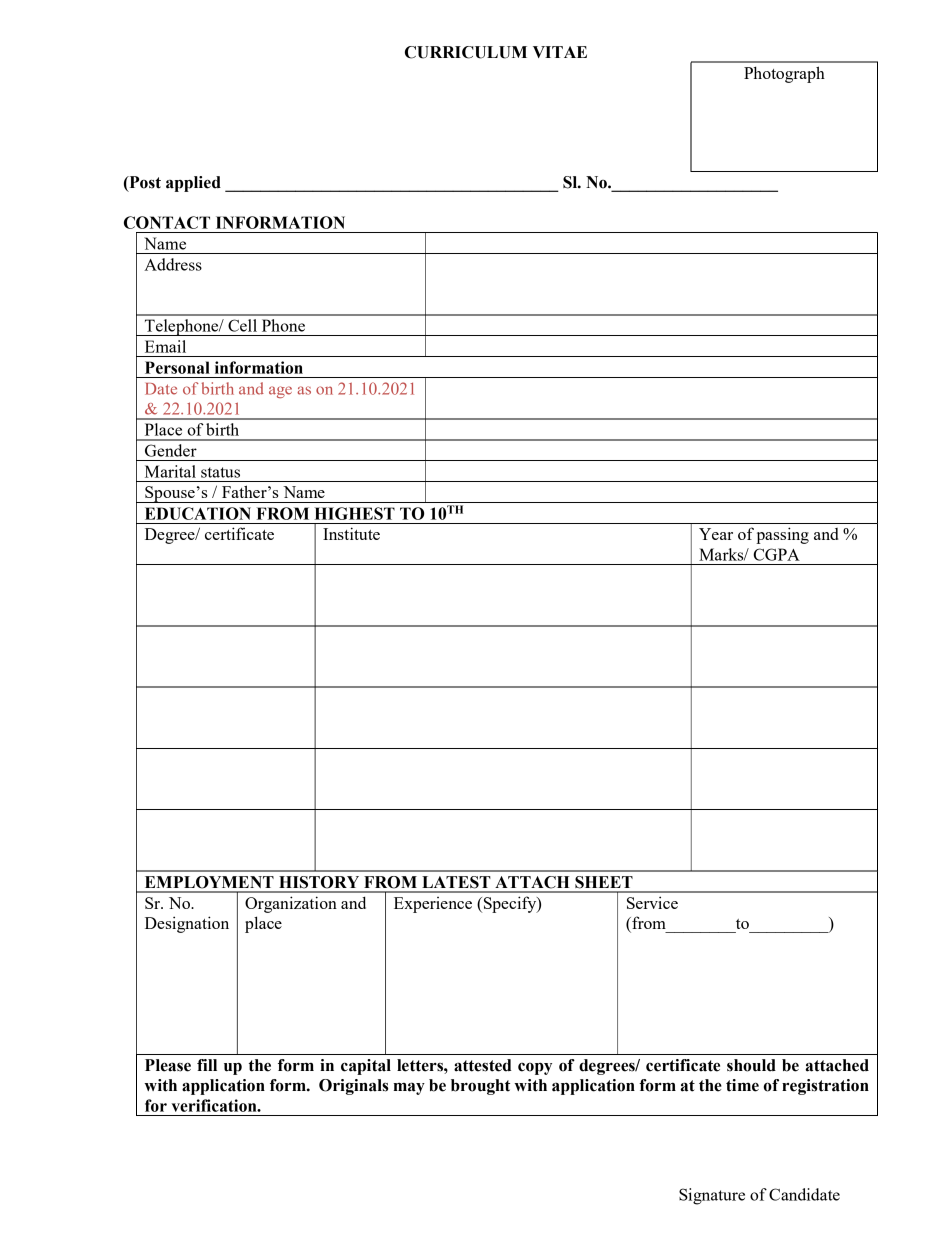 Image resolution: width=952 pixels, height=1233 pixels. Describe the element at coordinates (187, 924) in the page. I see `Designation` at that location.
